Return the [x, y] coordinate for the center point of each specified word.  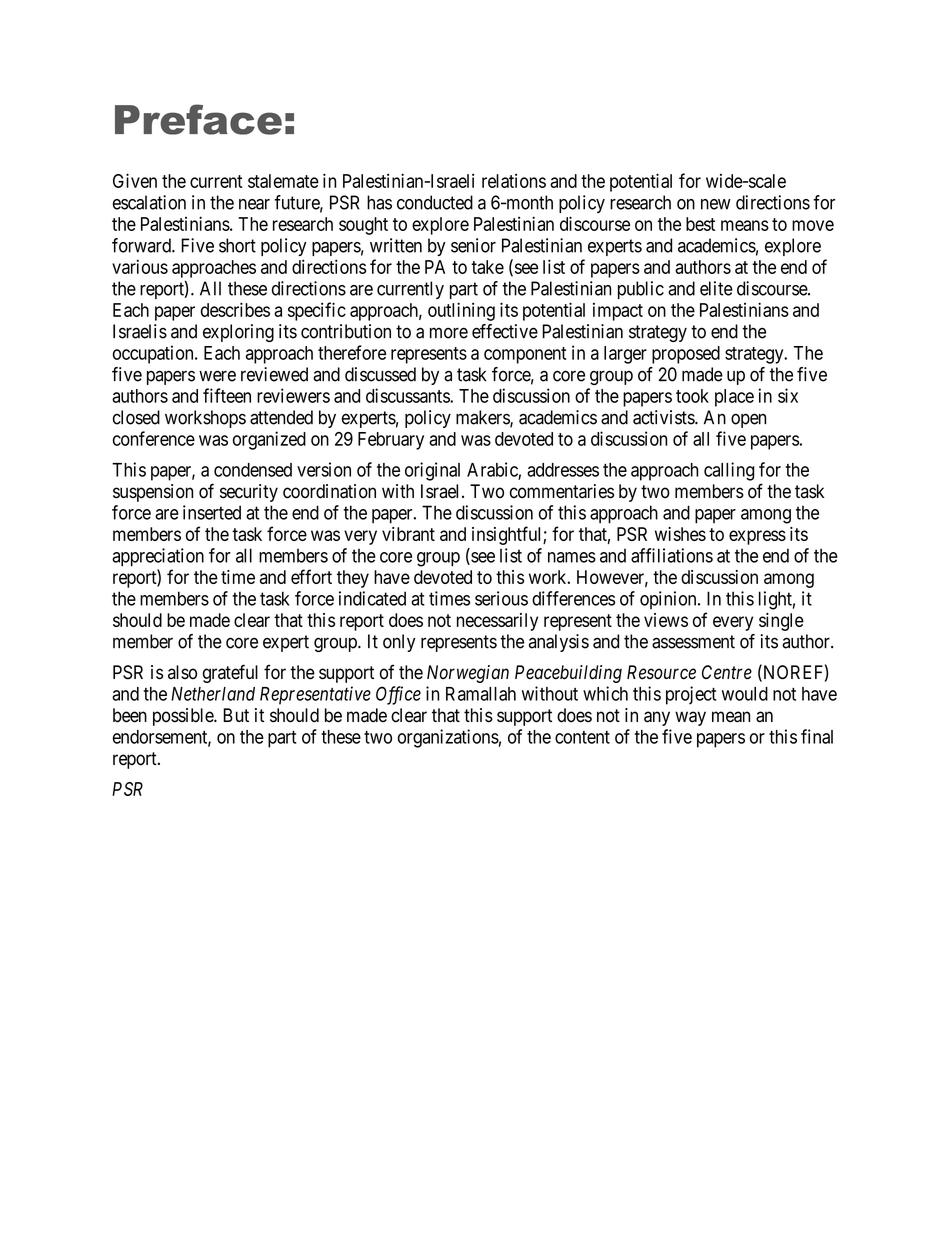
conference [154, 438]
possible [184, 717]
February [391, 441]
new [716, 204]
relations [514, 181]
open [748, 420]
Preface [198, 119]
